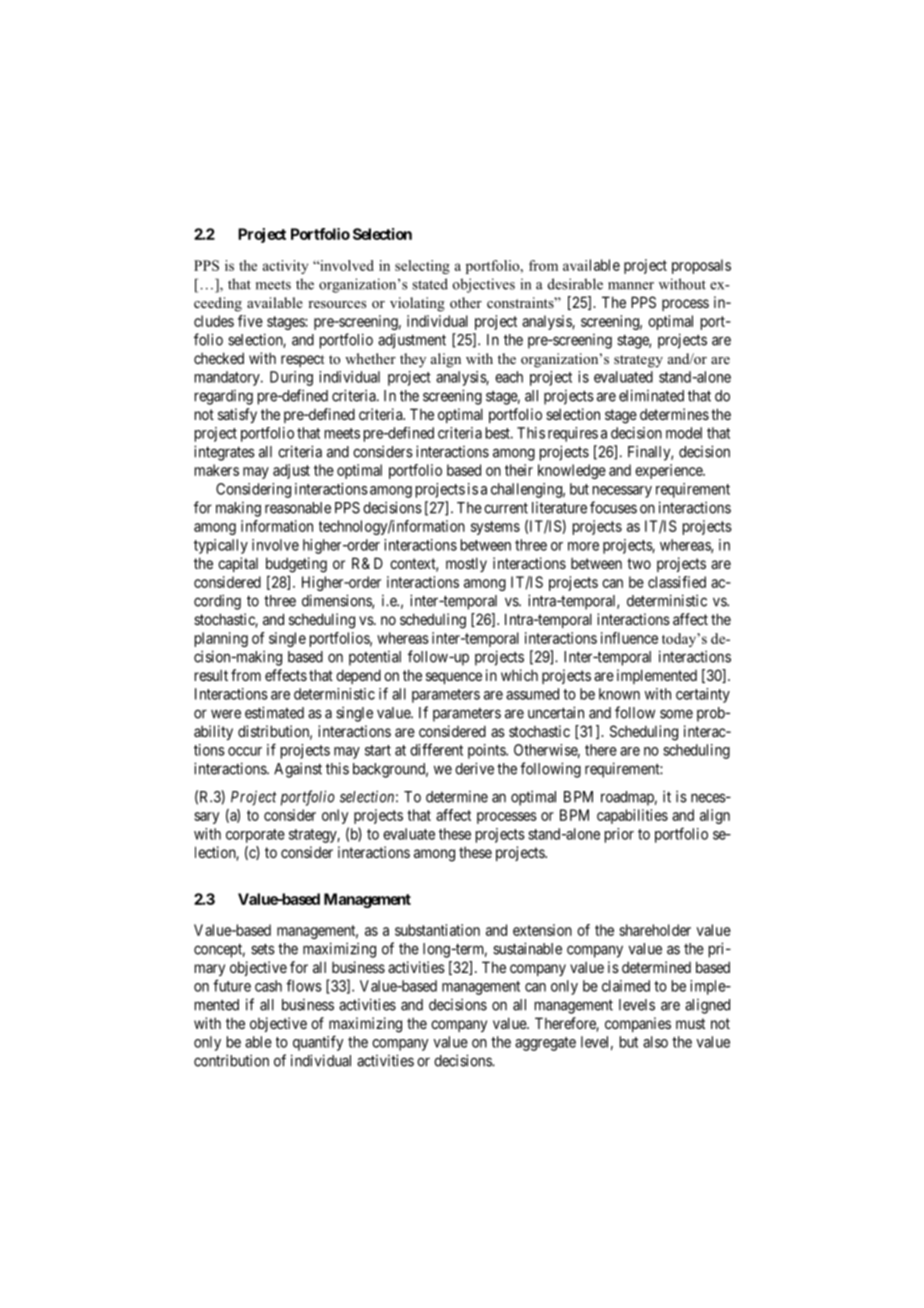  I want to click on corporate, so click(255, 836).
